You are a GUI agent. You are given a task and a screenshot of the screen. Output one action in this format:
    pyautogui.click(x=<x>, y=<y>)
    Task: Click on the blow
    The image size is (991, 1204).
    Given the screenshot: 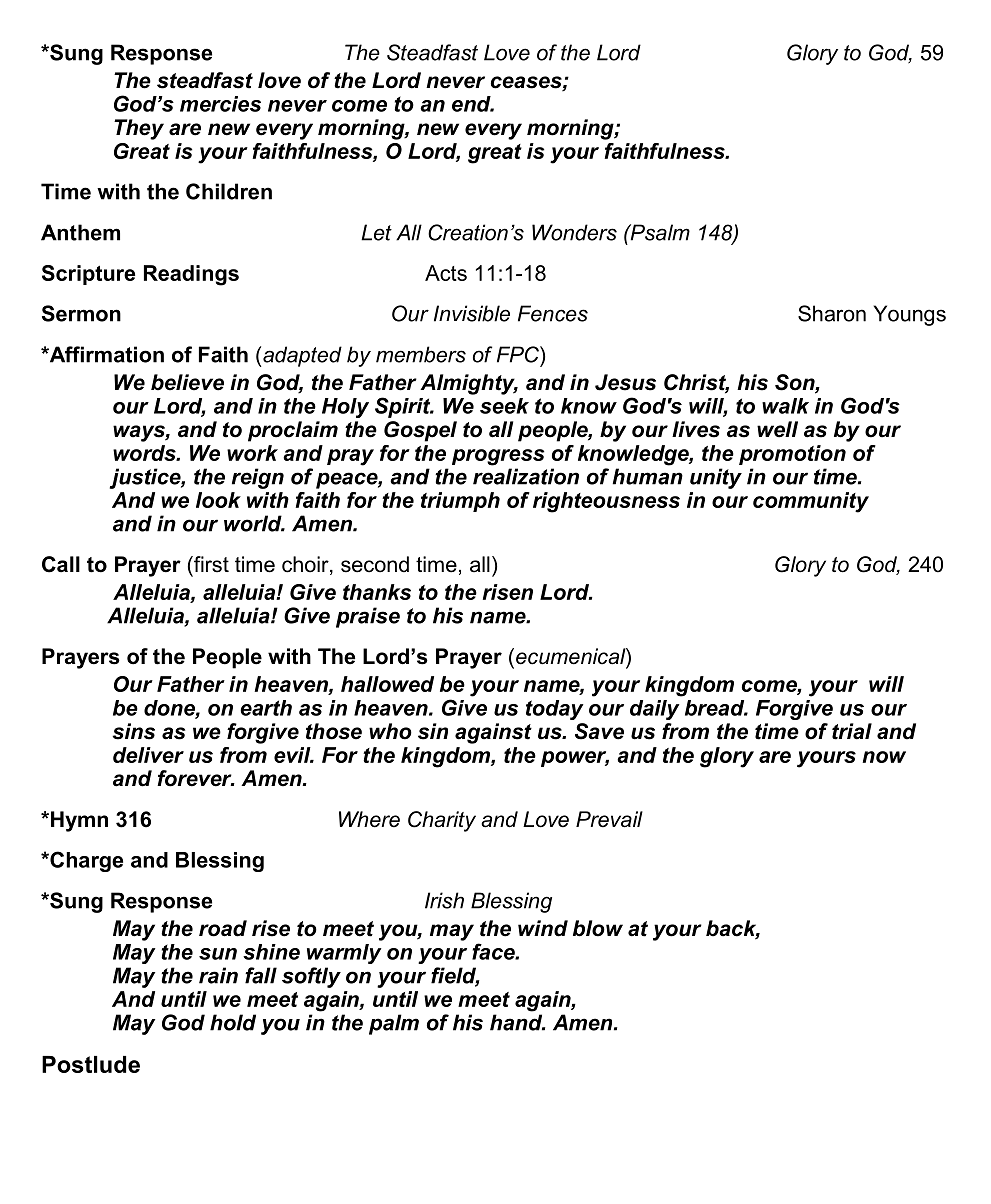 What is the action you would take?
    pyautogui.click(x=598, y=928)
